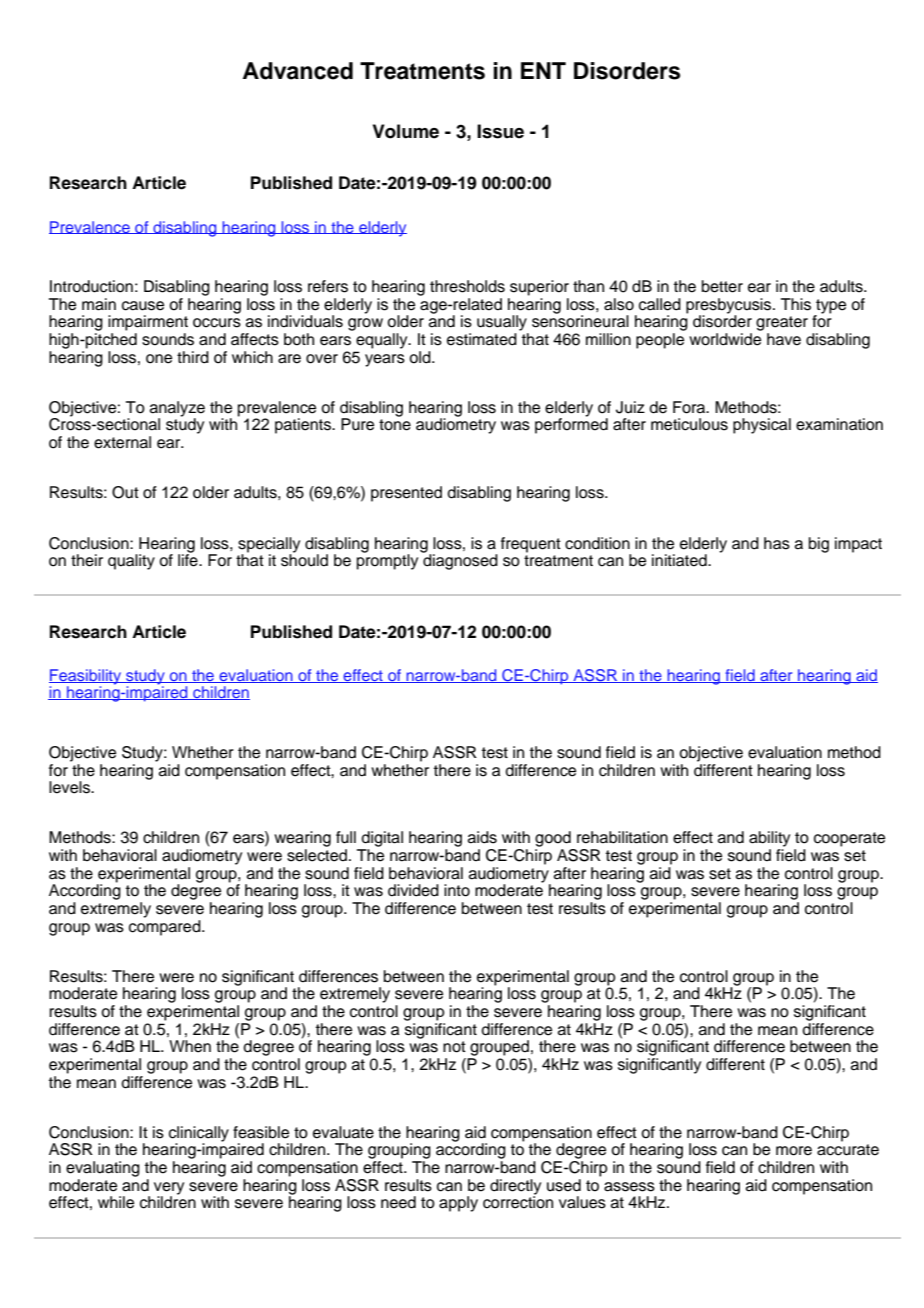 The height and width of the screenshot is (1308, 924). Describe the element at coordinates (169, 1189) in the screenshot. I see `very` at that location.
